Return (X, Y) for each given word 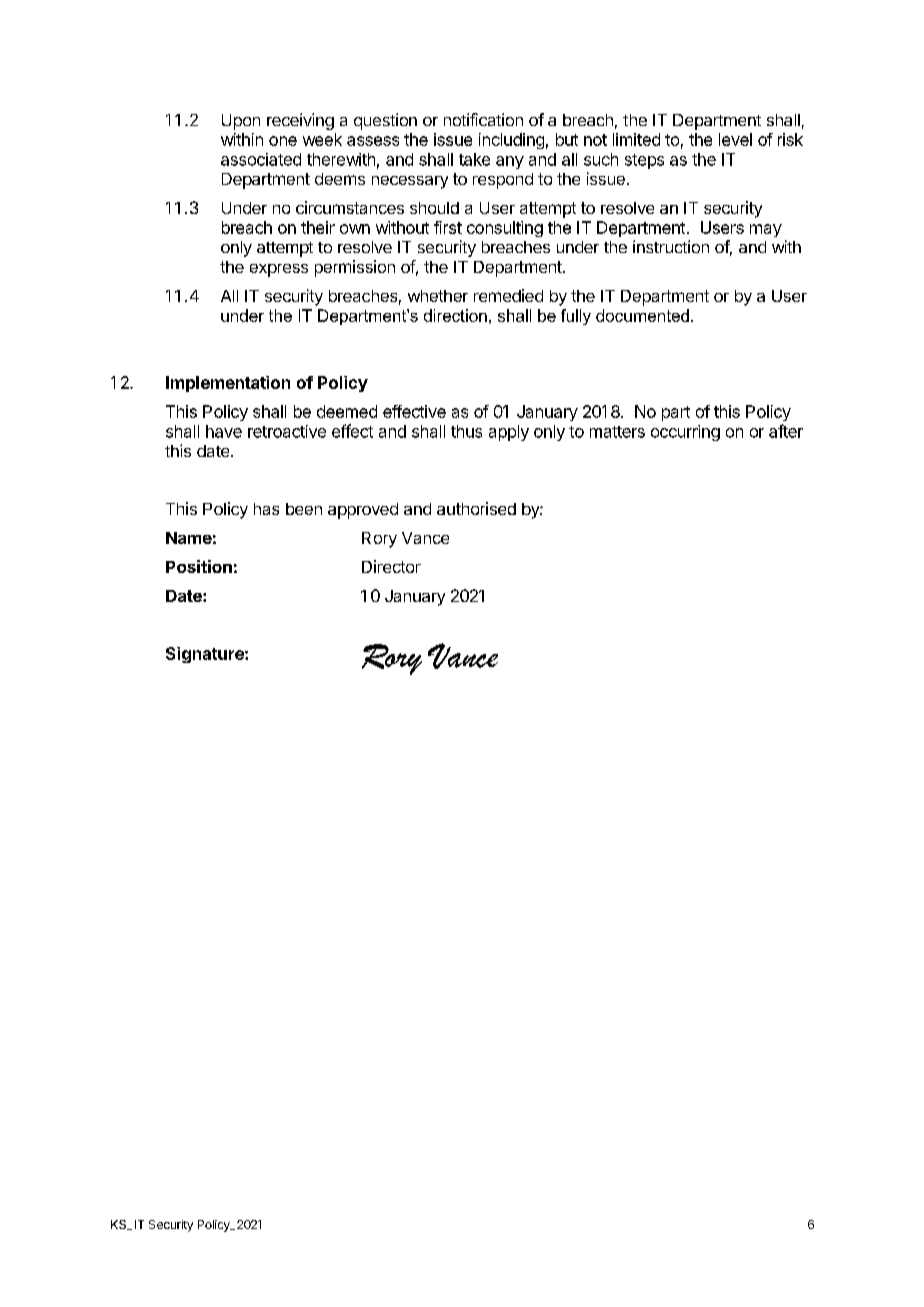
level (735, 139)
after (786, 431)
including (511, 141)
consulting (505, 229)
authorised (476, 508)
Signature (206, 655)
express (279, 270)
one (283, 141)
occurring (685, 433)
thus (466, 431)
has (266, 509)
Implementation (228, 384)
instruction (671, 246)
